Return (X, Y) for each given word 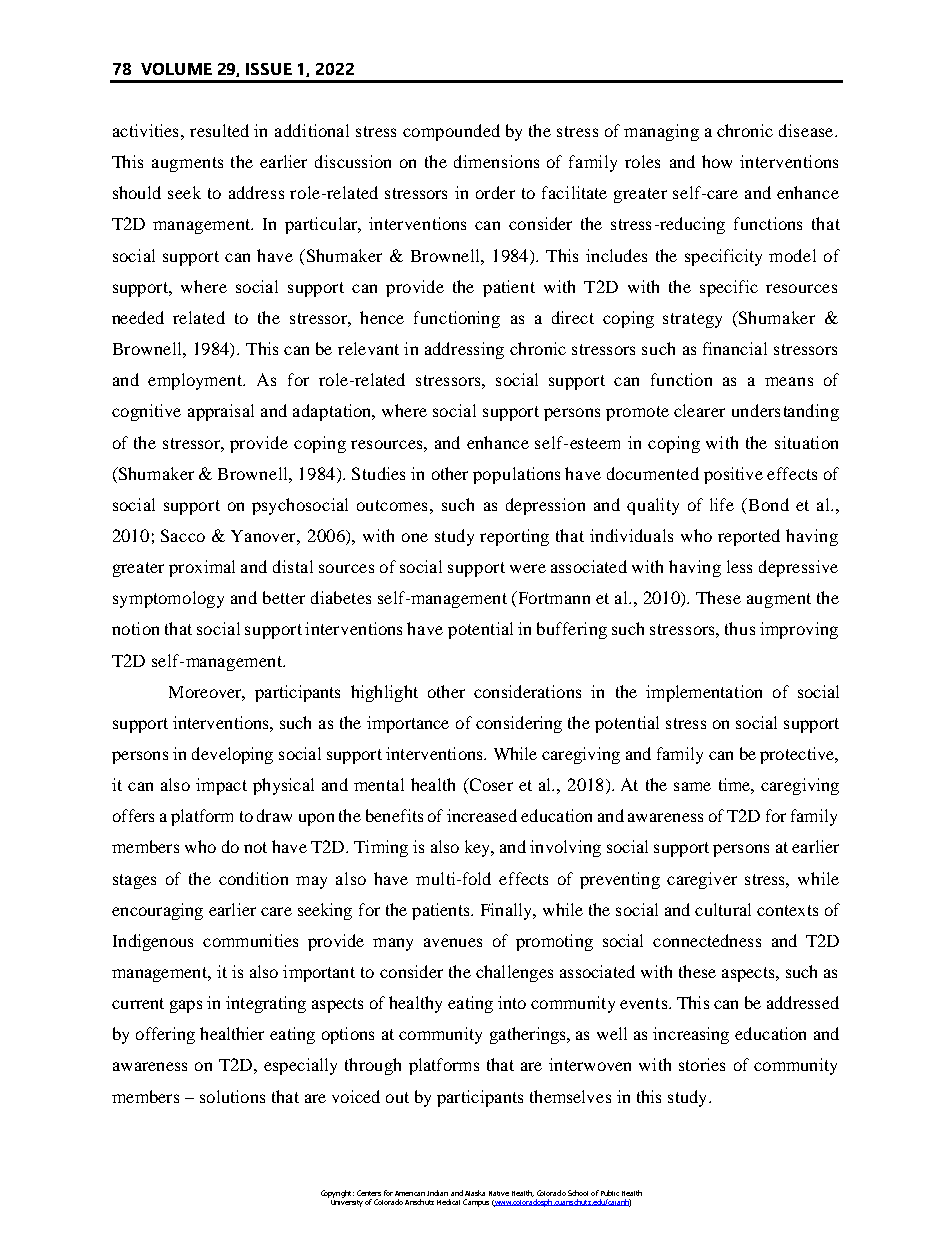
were (528, 568)
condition (253, 878)
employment (196, 381)
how (717, 161)
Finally (508, 911)
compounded (451, 132)
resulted (219, 130)
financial (735, 348)
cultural (723, 909)
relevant (368, 348)
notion (135, 628)
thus (740, 628)
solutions (232, 1096)
